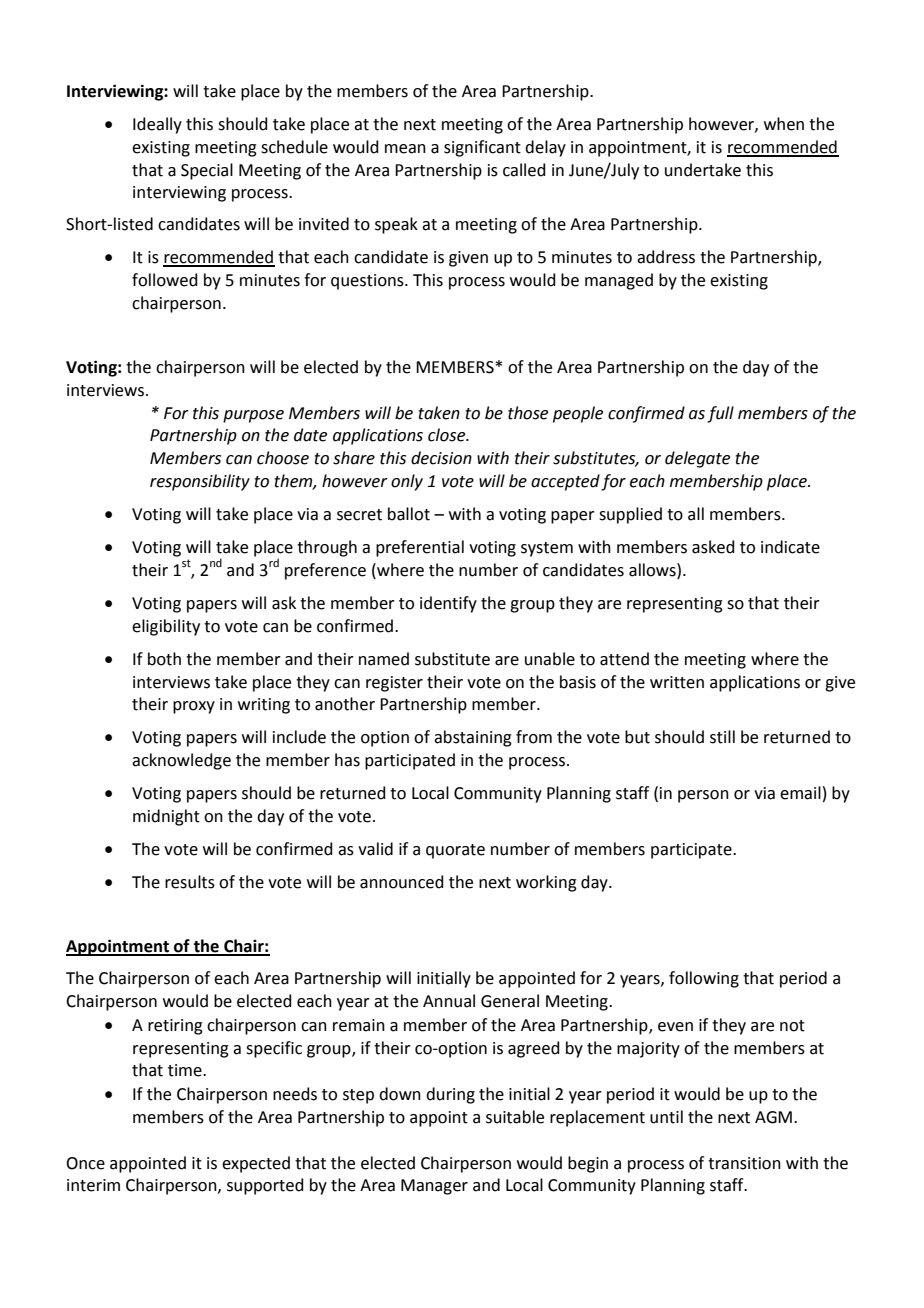 Image resolution: width=924 pixels, height=1308 pixels. What do you see at coordinates (256, 1164) in the page?
I see `expected` at bounding box center [256, 1164].
